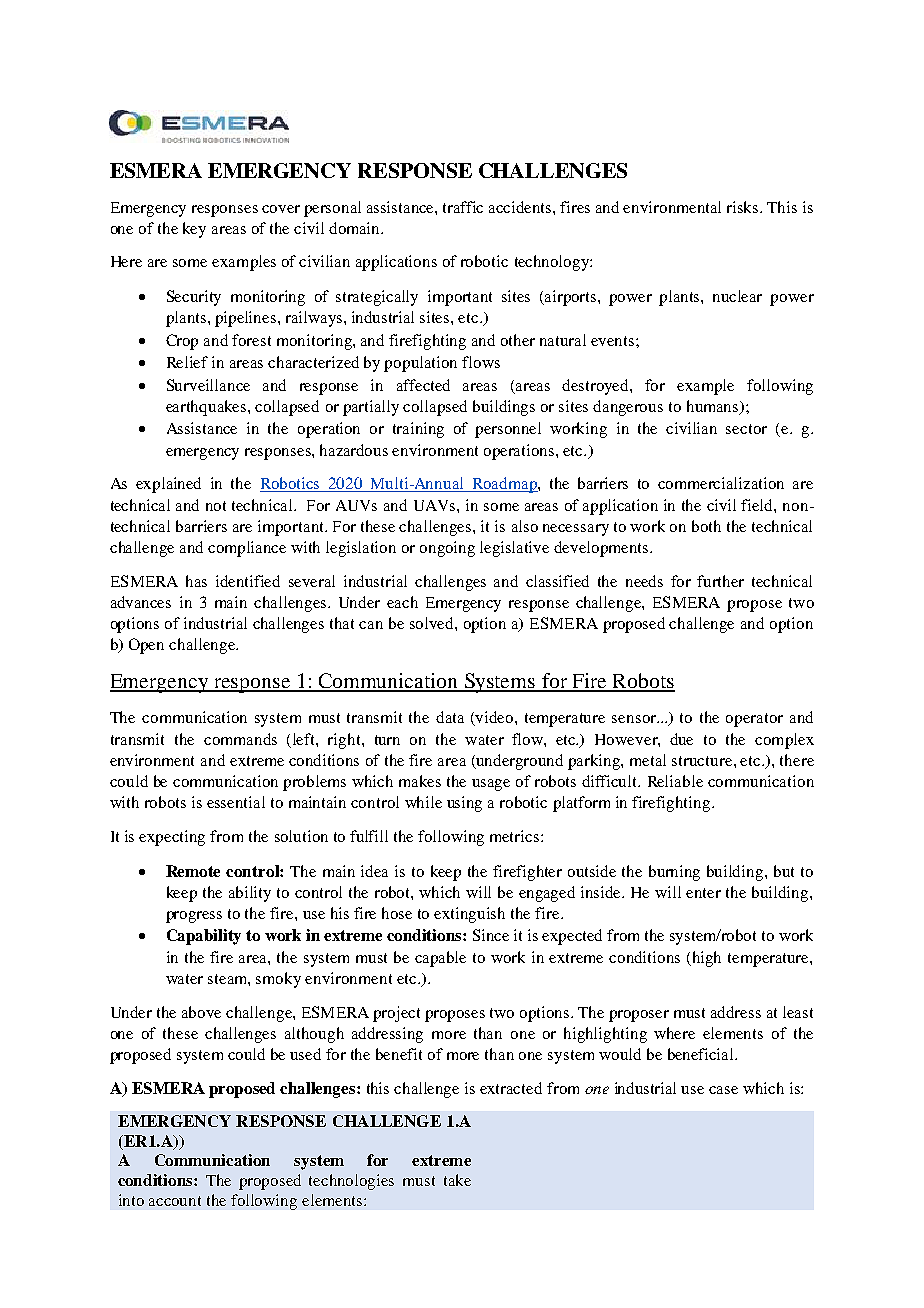  I want to click on traffic, so click(463, 207).
